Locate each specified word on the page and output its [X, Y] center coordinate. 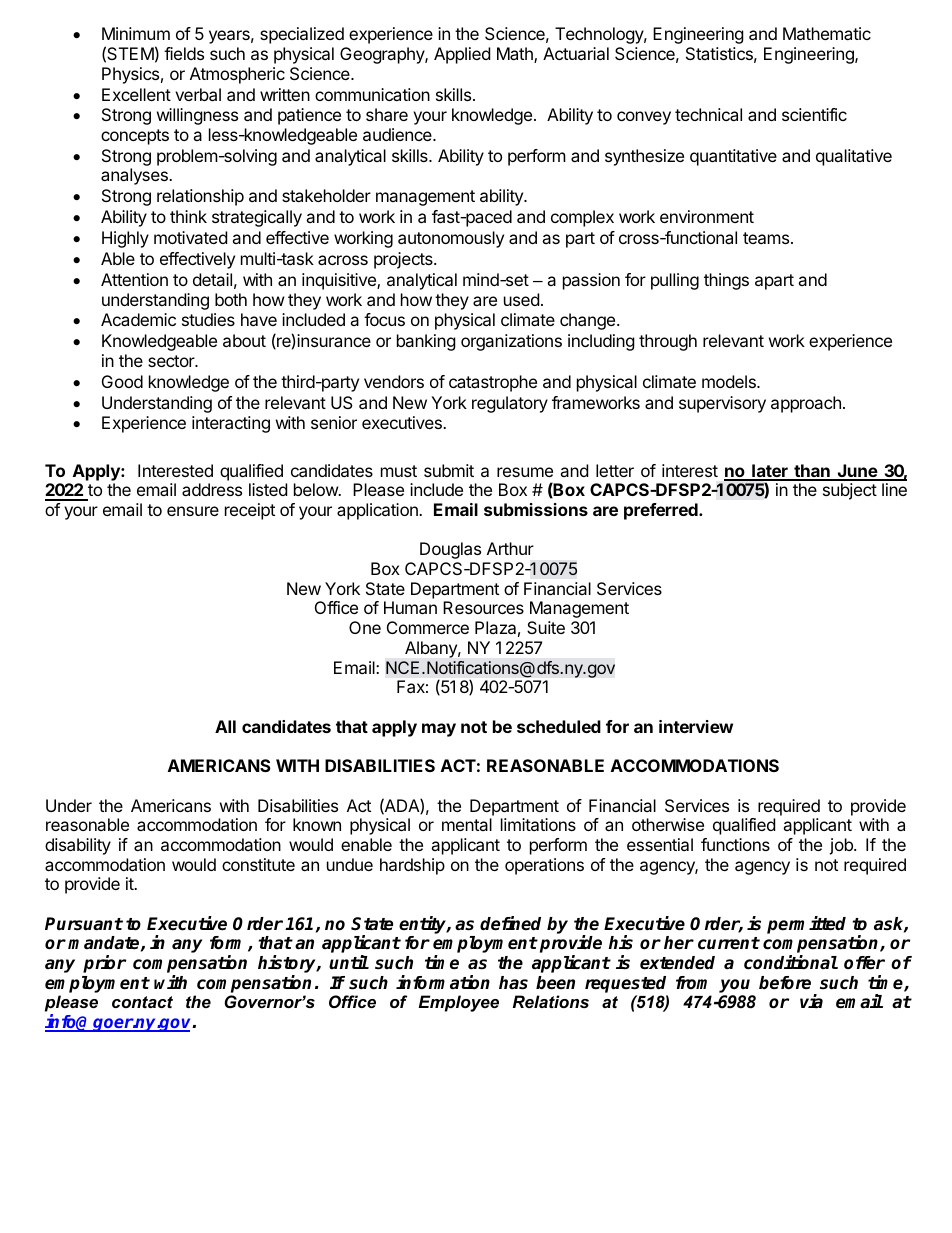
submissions [536, 509]
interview [696, 726]
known [317, 824]
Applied [462, 55]
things [726, 281]
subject [850, 491]
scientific [814, 114]
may [439, 730]
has [513, 983]
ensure [193, 511]
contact [142, 1002]
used [521, 299]
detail [212, 279]
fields [184, 53]
